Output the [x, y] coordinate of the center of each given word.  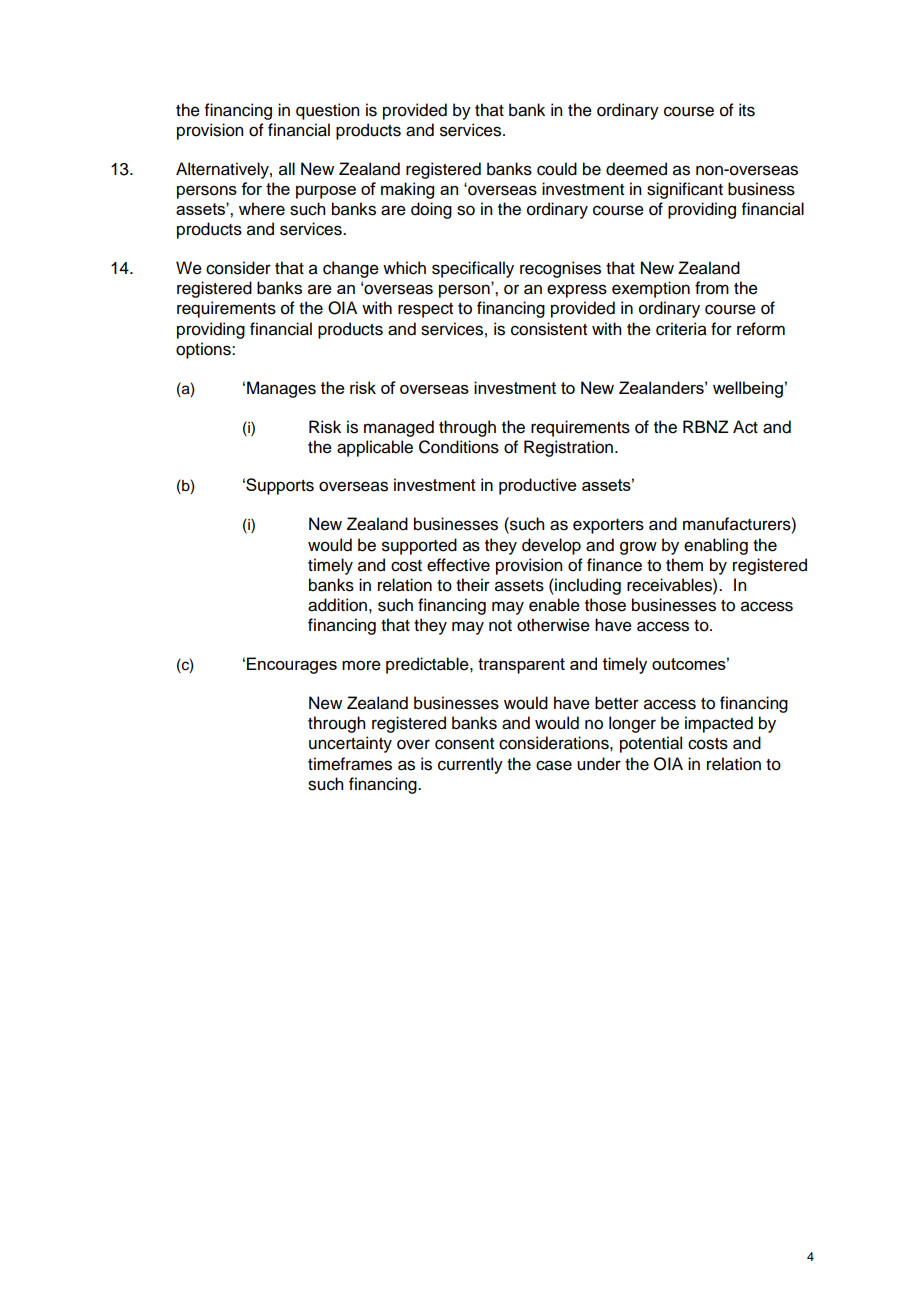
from [712, 288]
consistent [549, 329]
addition [337, 605]
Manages [281, 389]
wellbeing [748, 389]
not [500, 626]
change [351, 269]
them [684, 565]
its [747, 110]
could [557, 169]
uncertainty [350, 744]
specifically [473, 269]
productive [538, 486]
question [327, 111]
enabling [716, 546]
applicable [375, 448]
